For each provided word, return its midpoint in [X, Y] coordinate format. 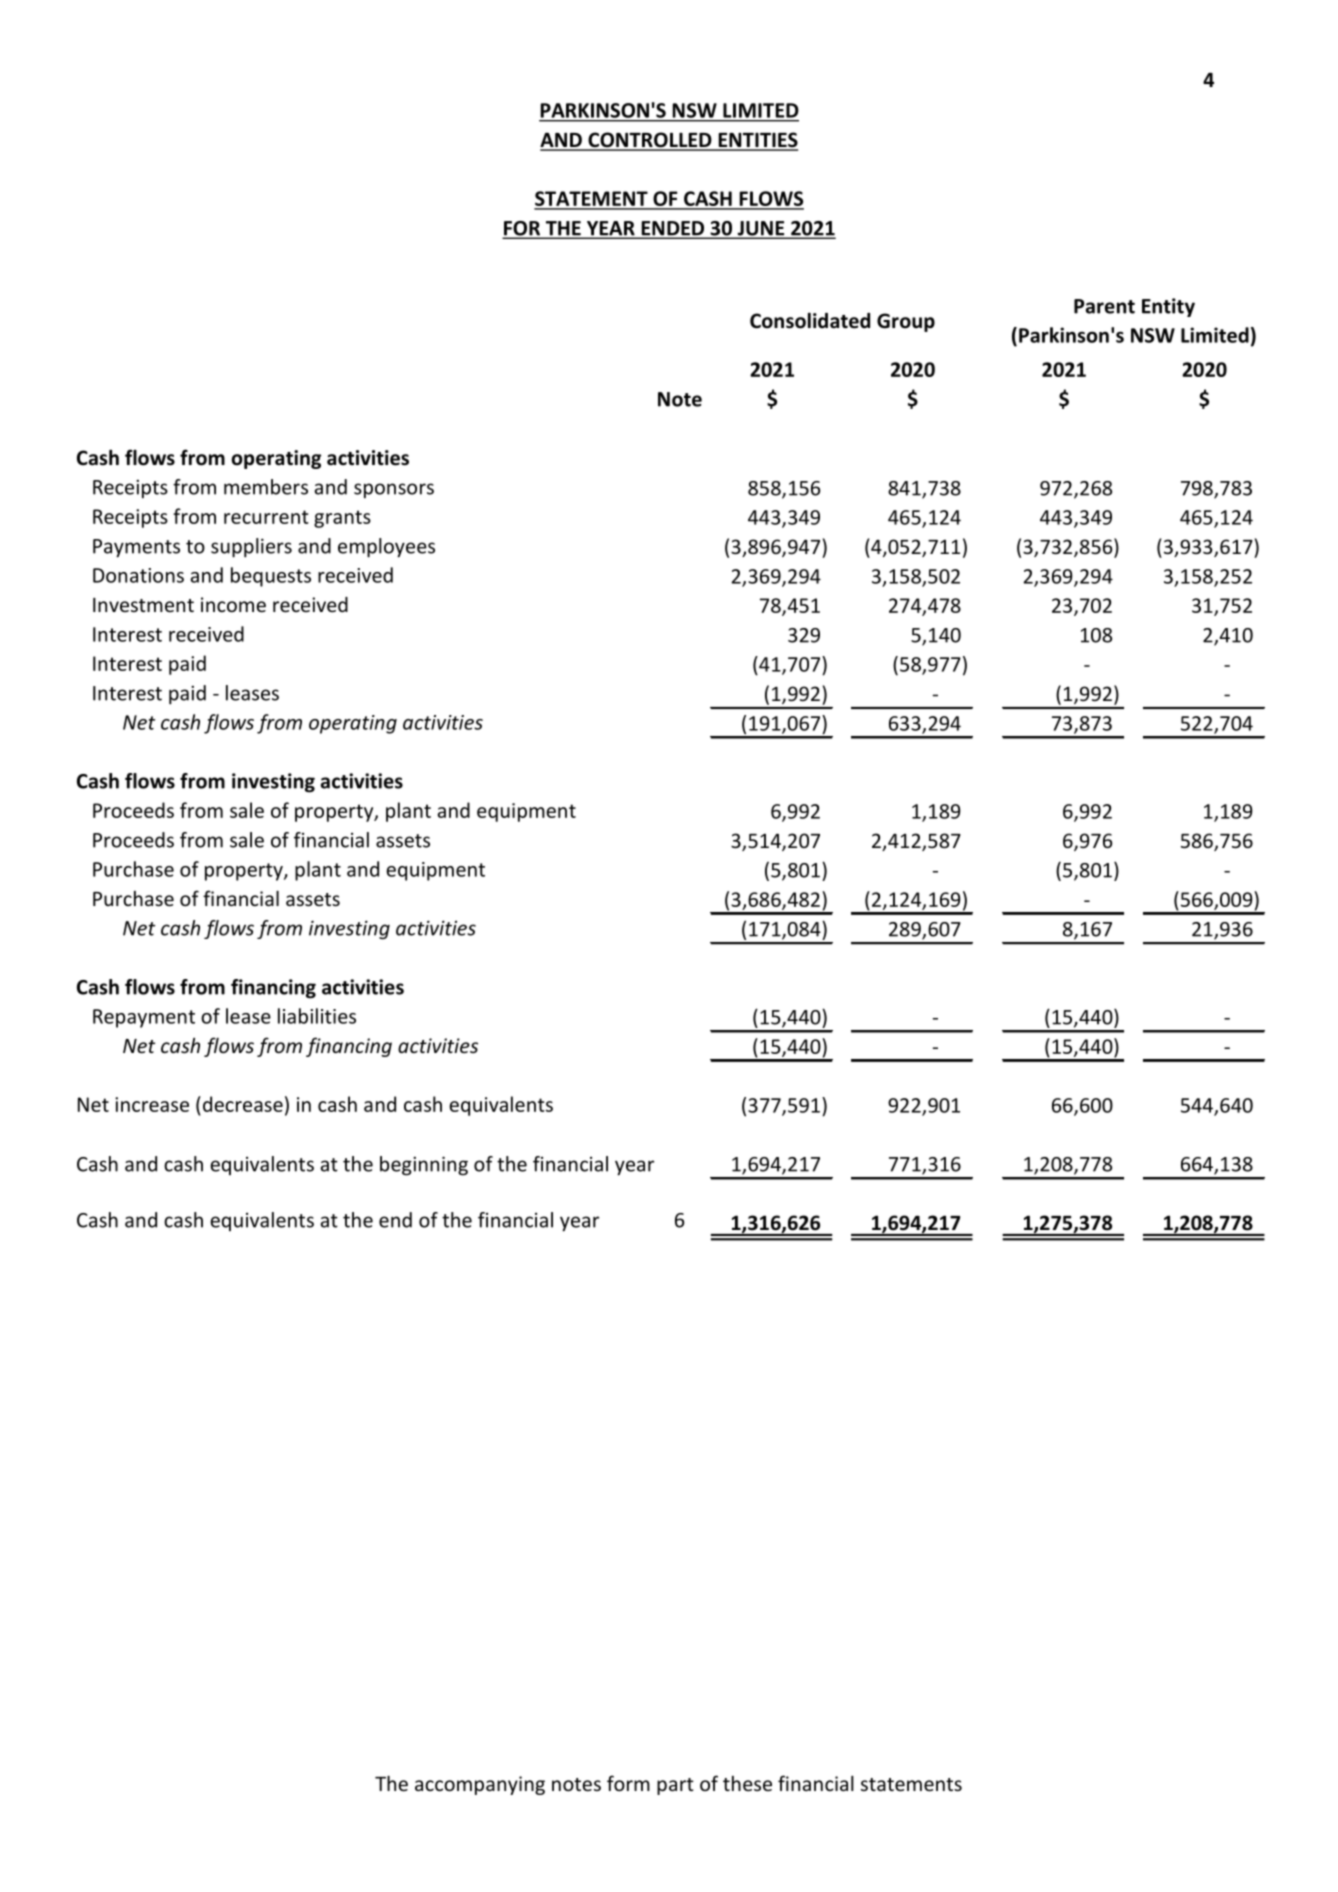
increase [152, 1104]
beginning [424, 1166]
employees [386, 548]
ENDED [673, 229]
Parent [1104, 306]
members [266, 487]
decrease [241, 1104]
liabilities [317, 1016]
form [628, 1783]
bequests [271, 577]
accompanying [480, 1785]
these [747, 1783]
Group [906, 322]
